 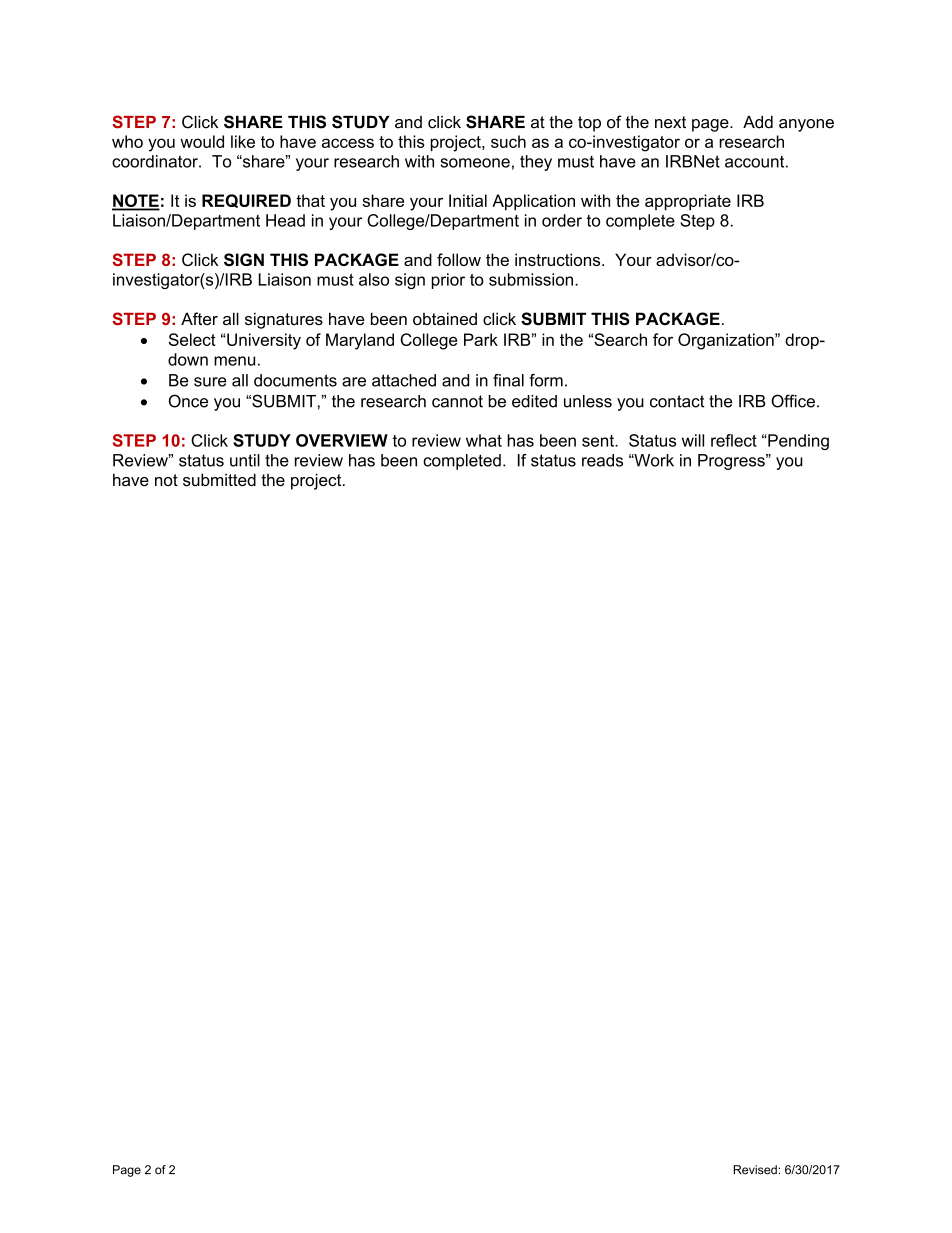 What do you see at coordinates (475, 163) in the document?
I see `someone` at bounding box center [475, 163].
